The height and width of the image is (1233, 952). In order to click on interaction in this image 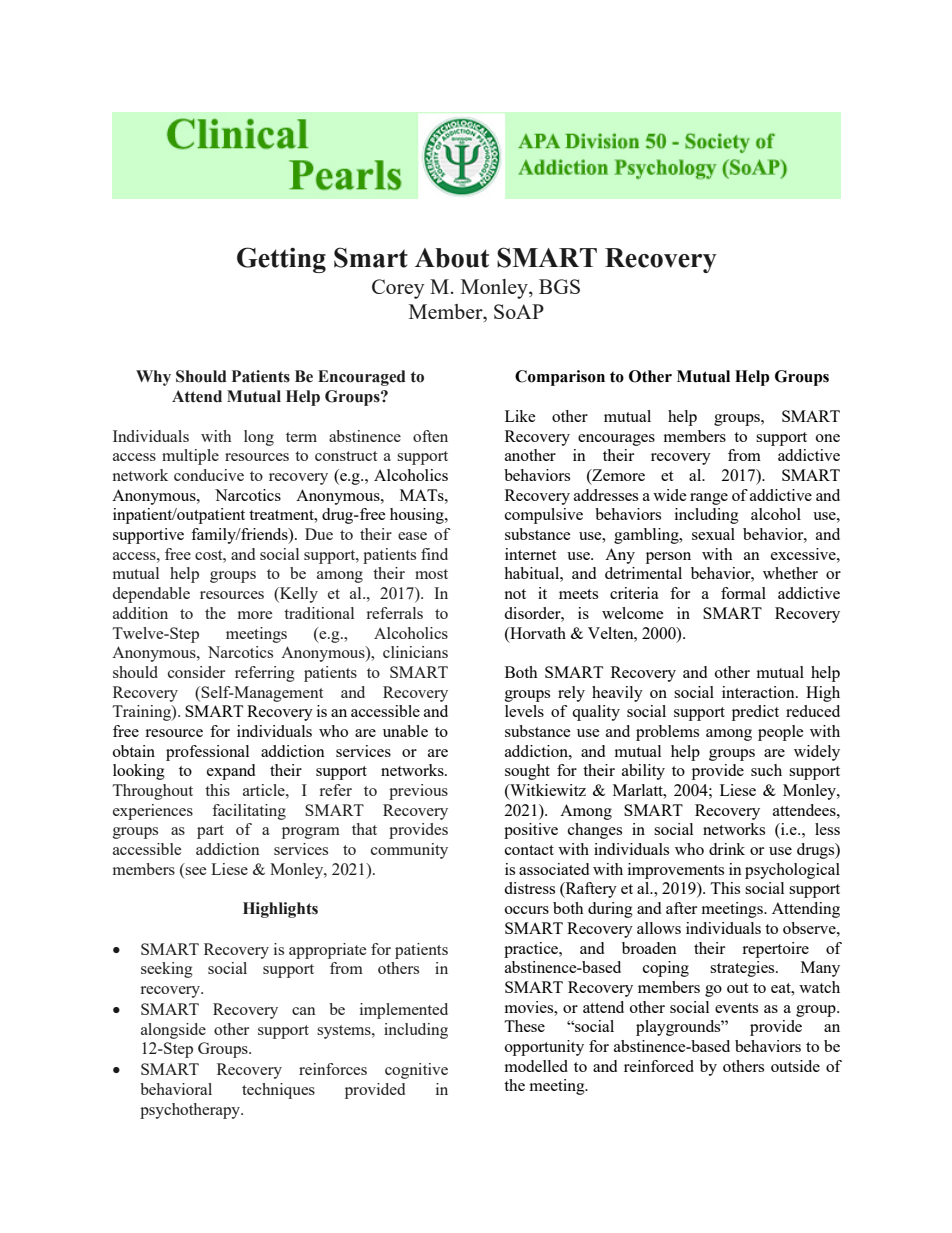, I will do `click(759, 692)`.
